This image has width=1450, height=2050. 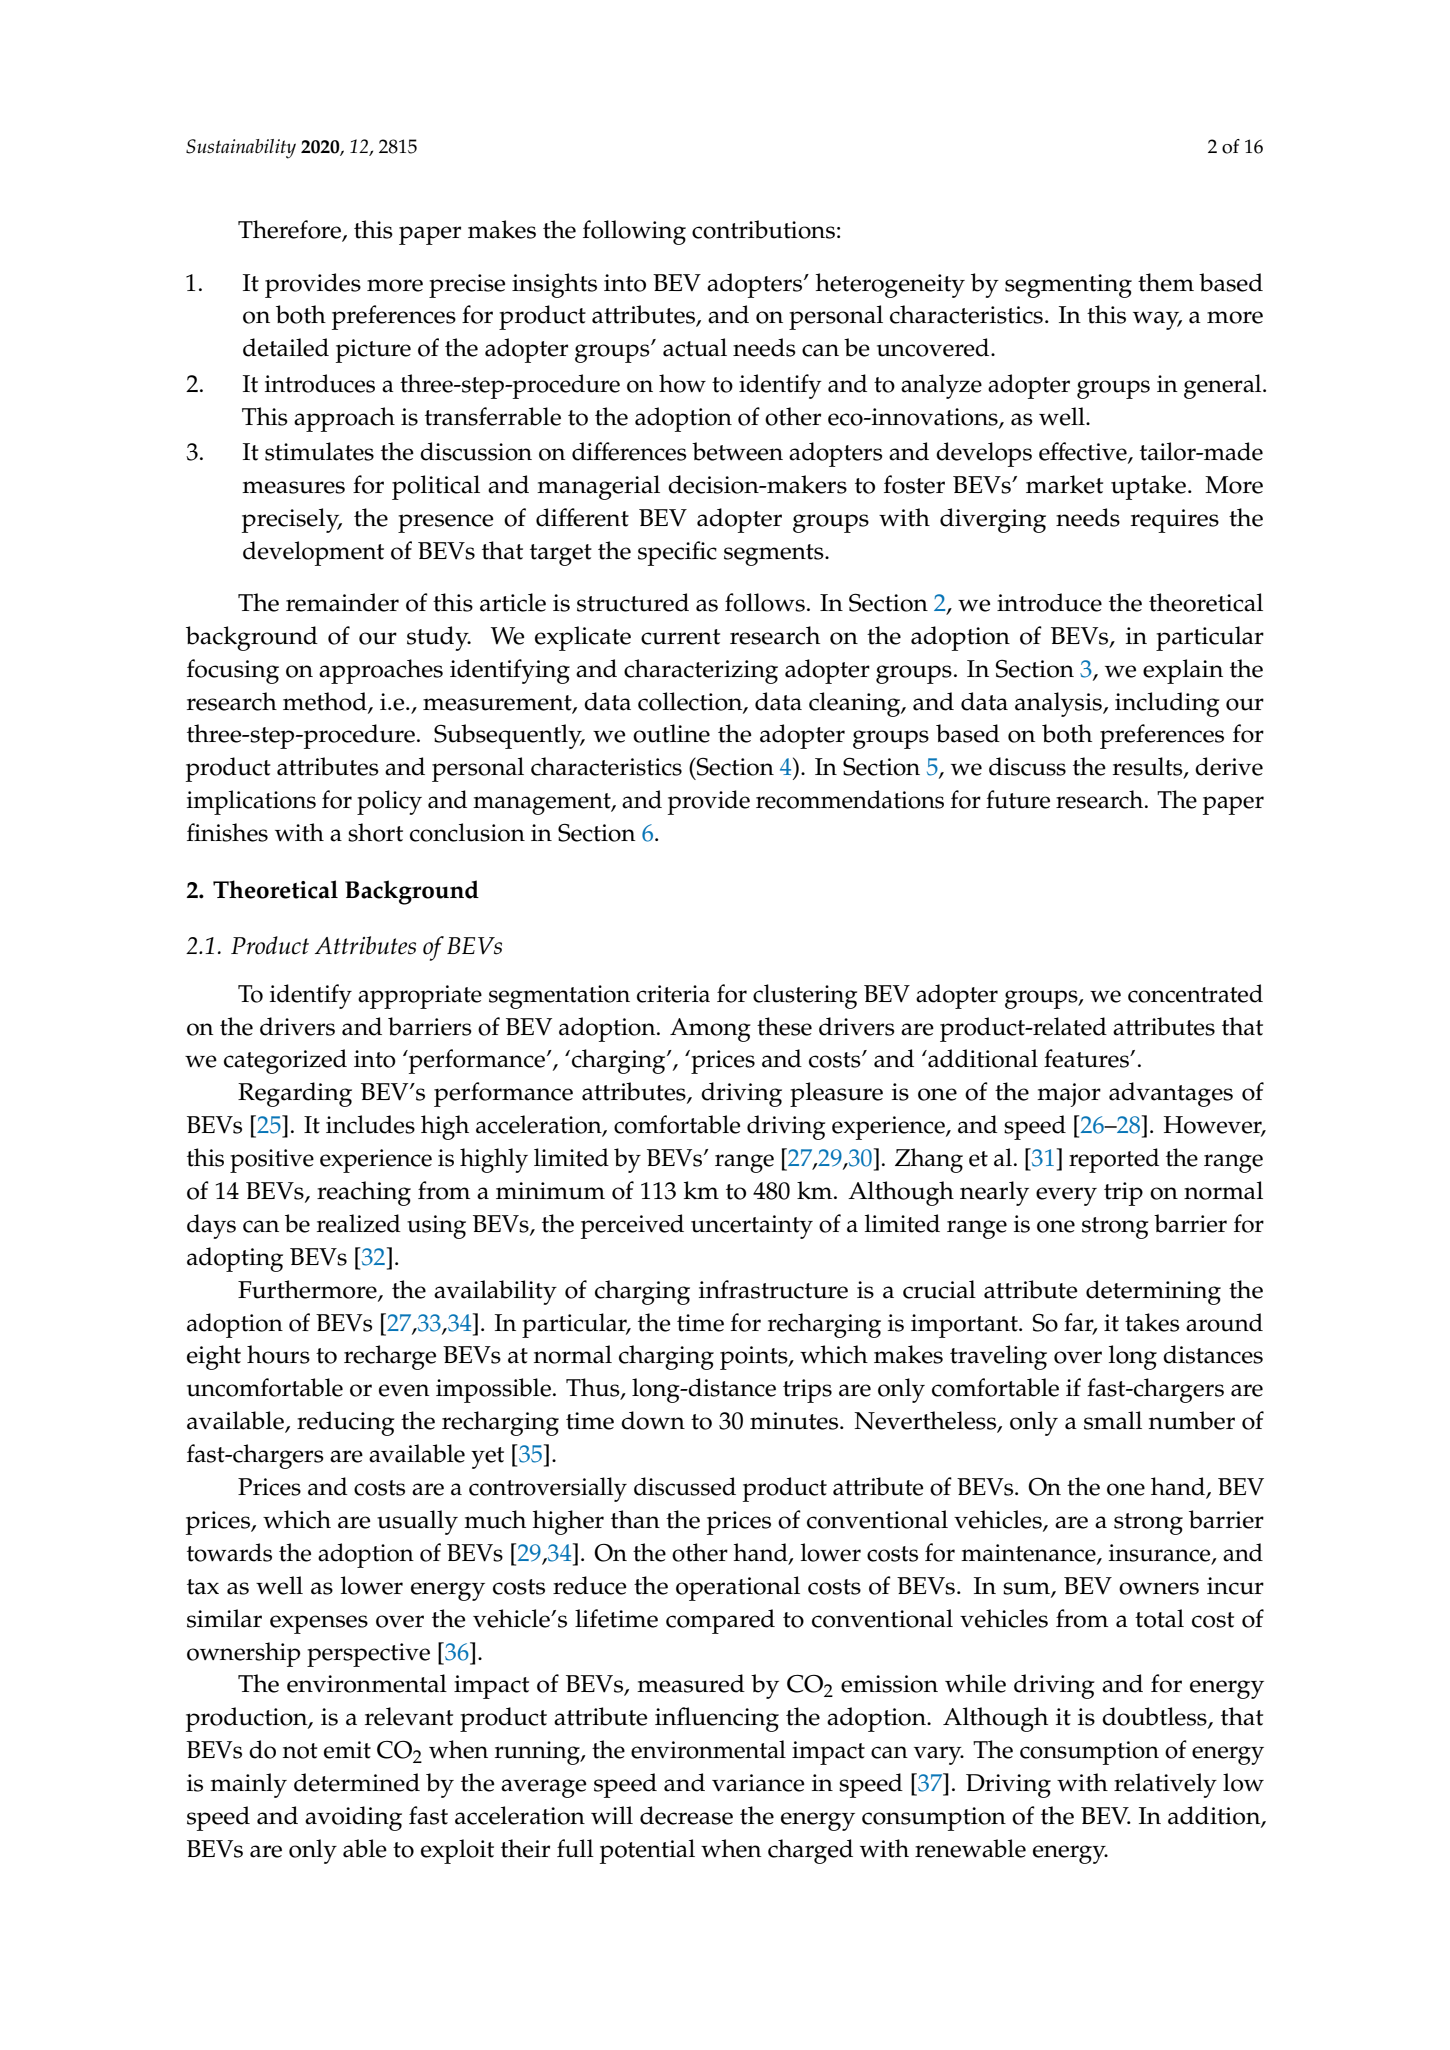 What do you see at coordinates (353, 1818) in the image?
I see `avoiding` at bounding box center [353, 1818].
